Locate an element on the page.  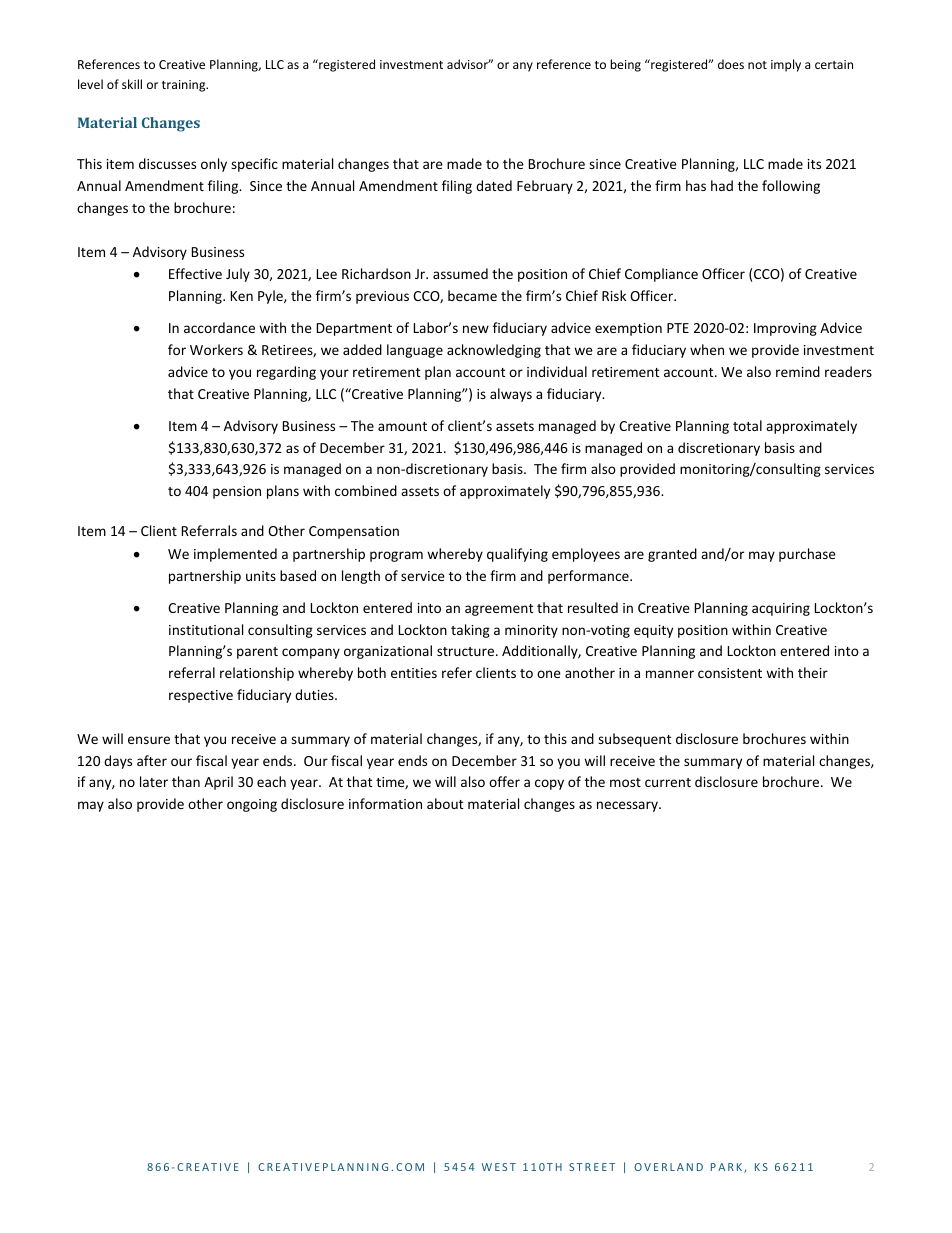
training is located at coordinates (185, 86).
